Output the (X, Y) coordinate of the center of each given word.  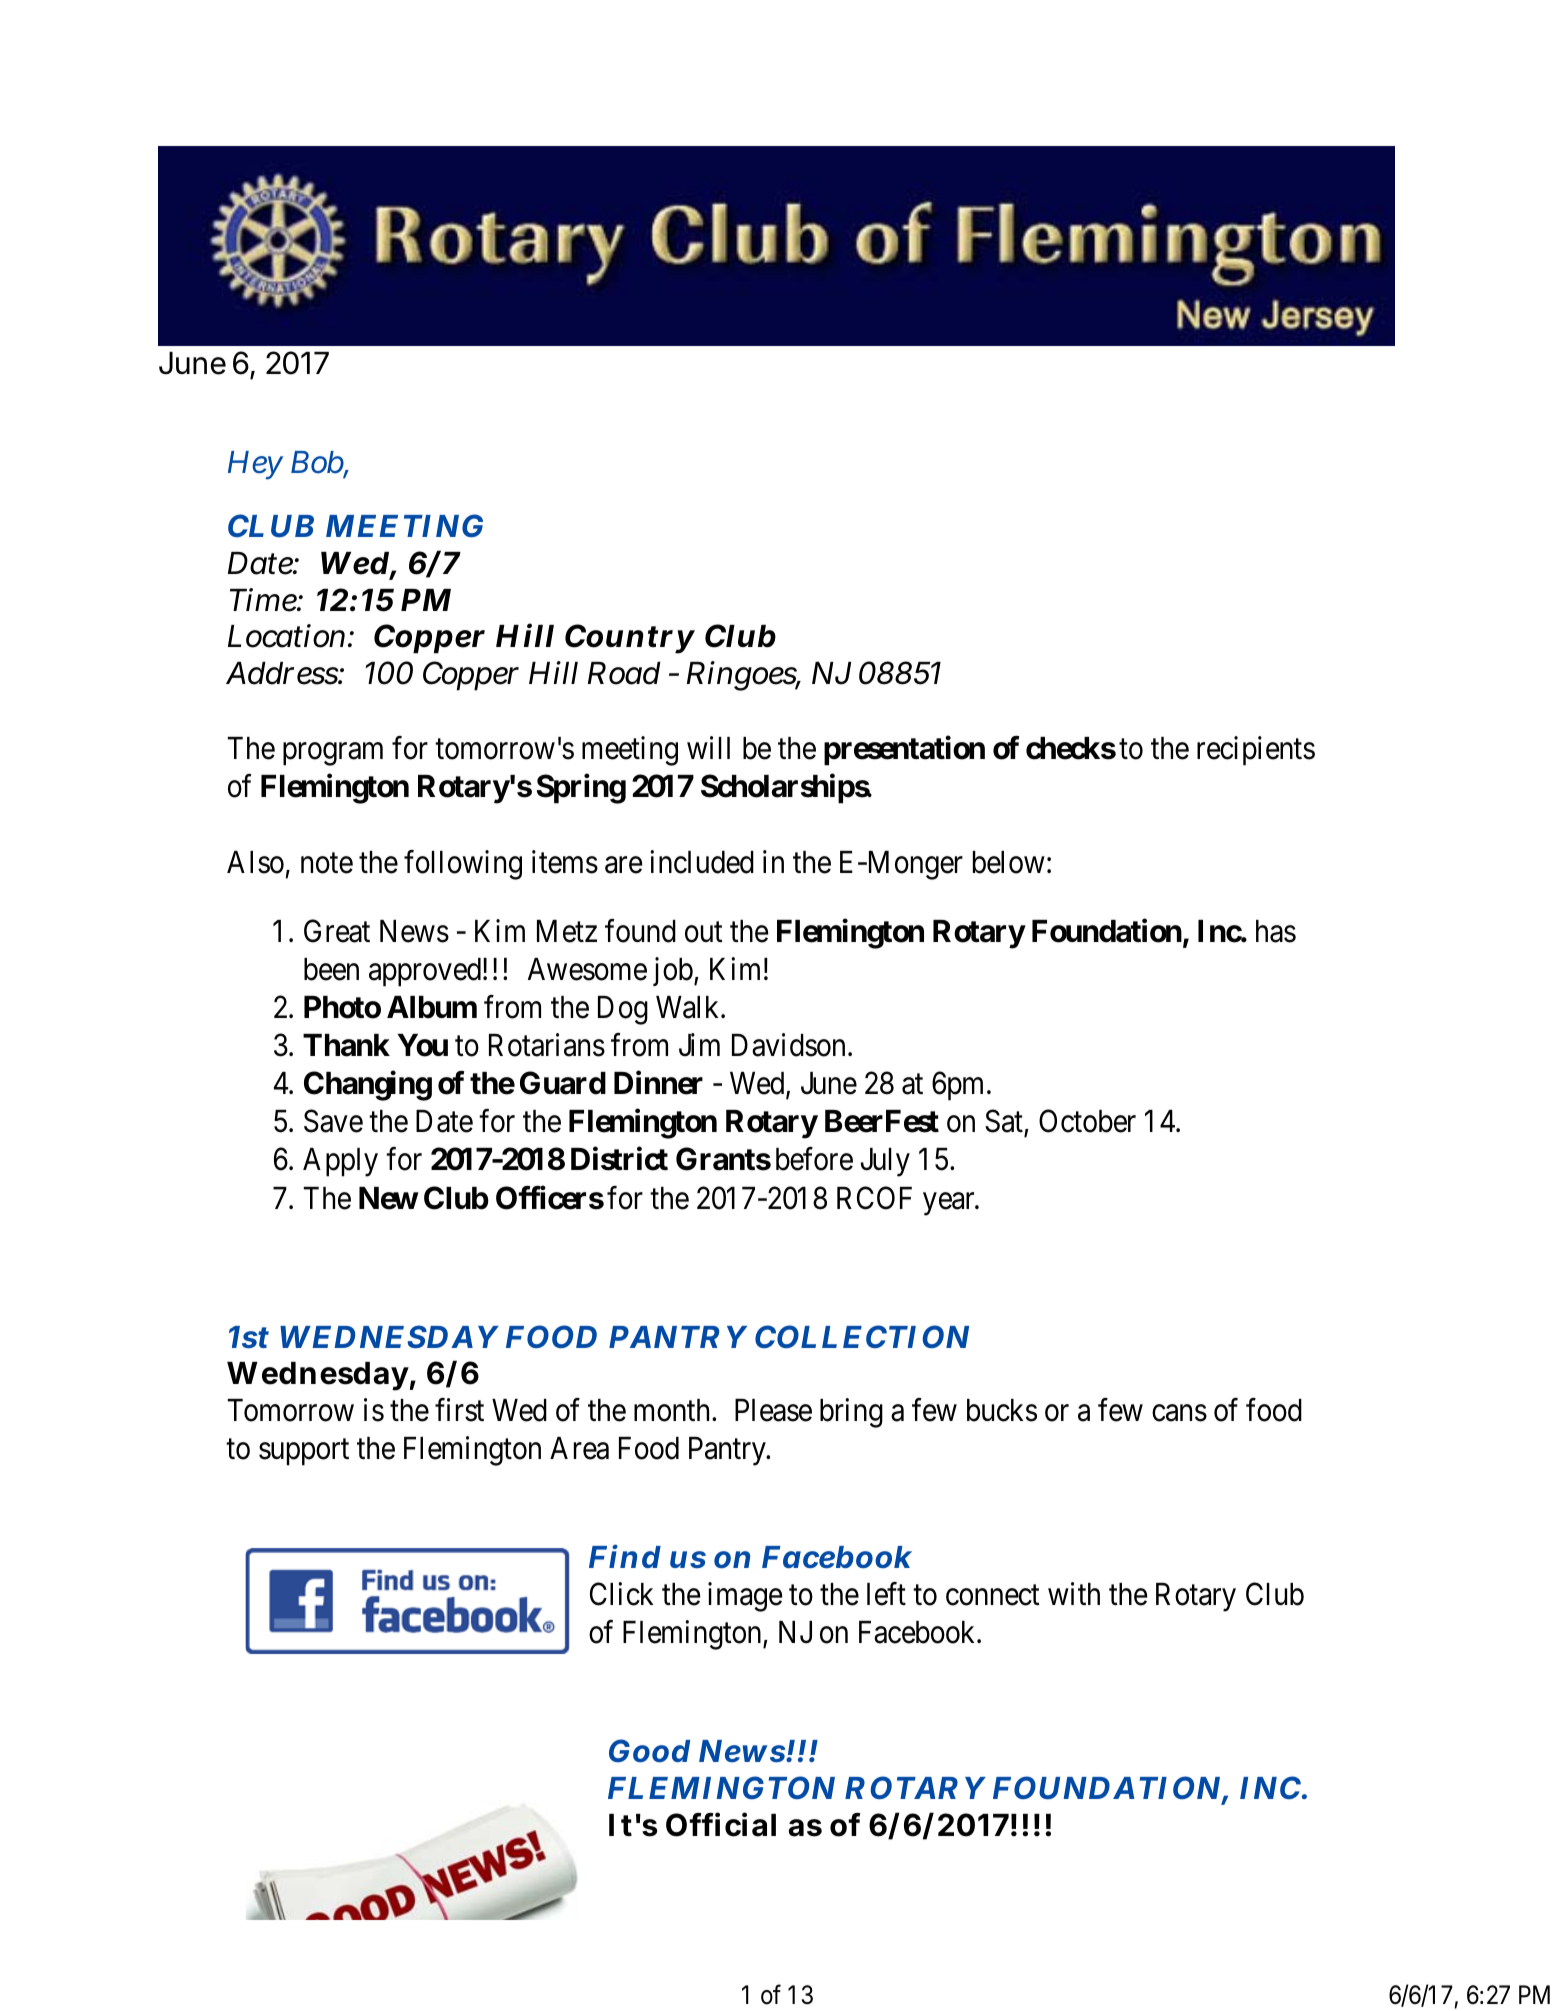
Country (630, 639)
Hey (255, 465)
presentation (904, 751)
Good (649, 1751)
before (814, 1159)
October (1087, 1121)
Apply (340, 1162)
